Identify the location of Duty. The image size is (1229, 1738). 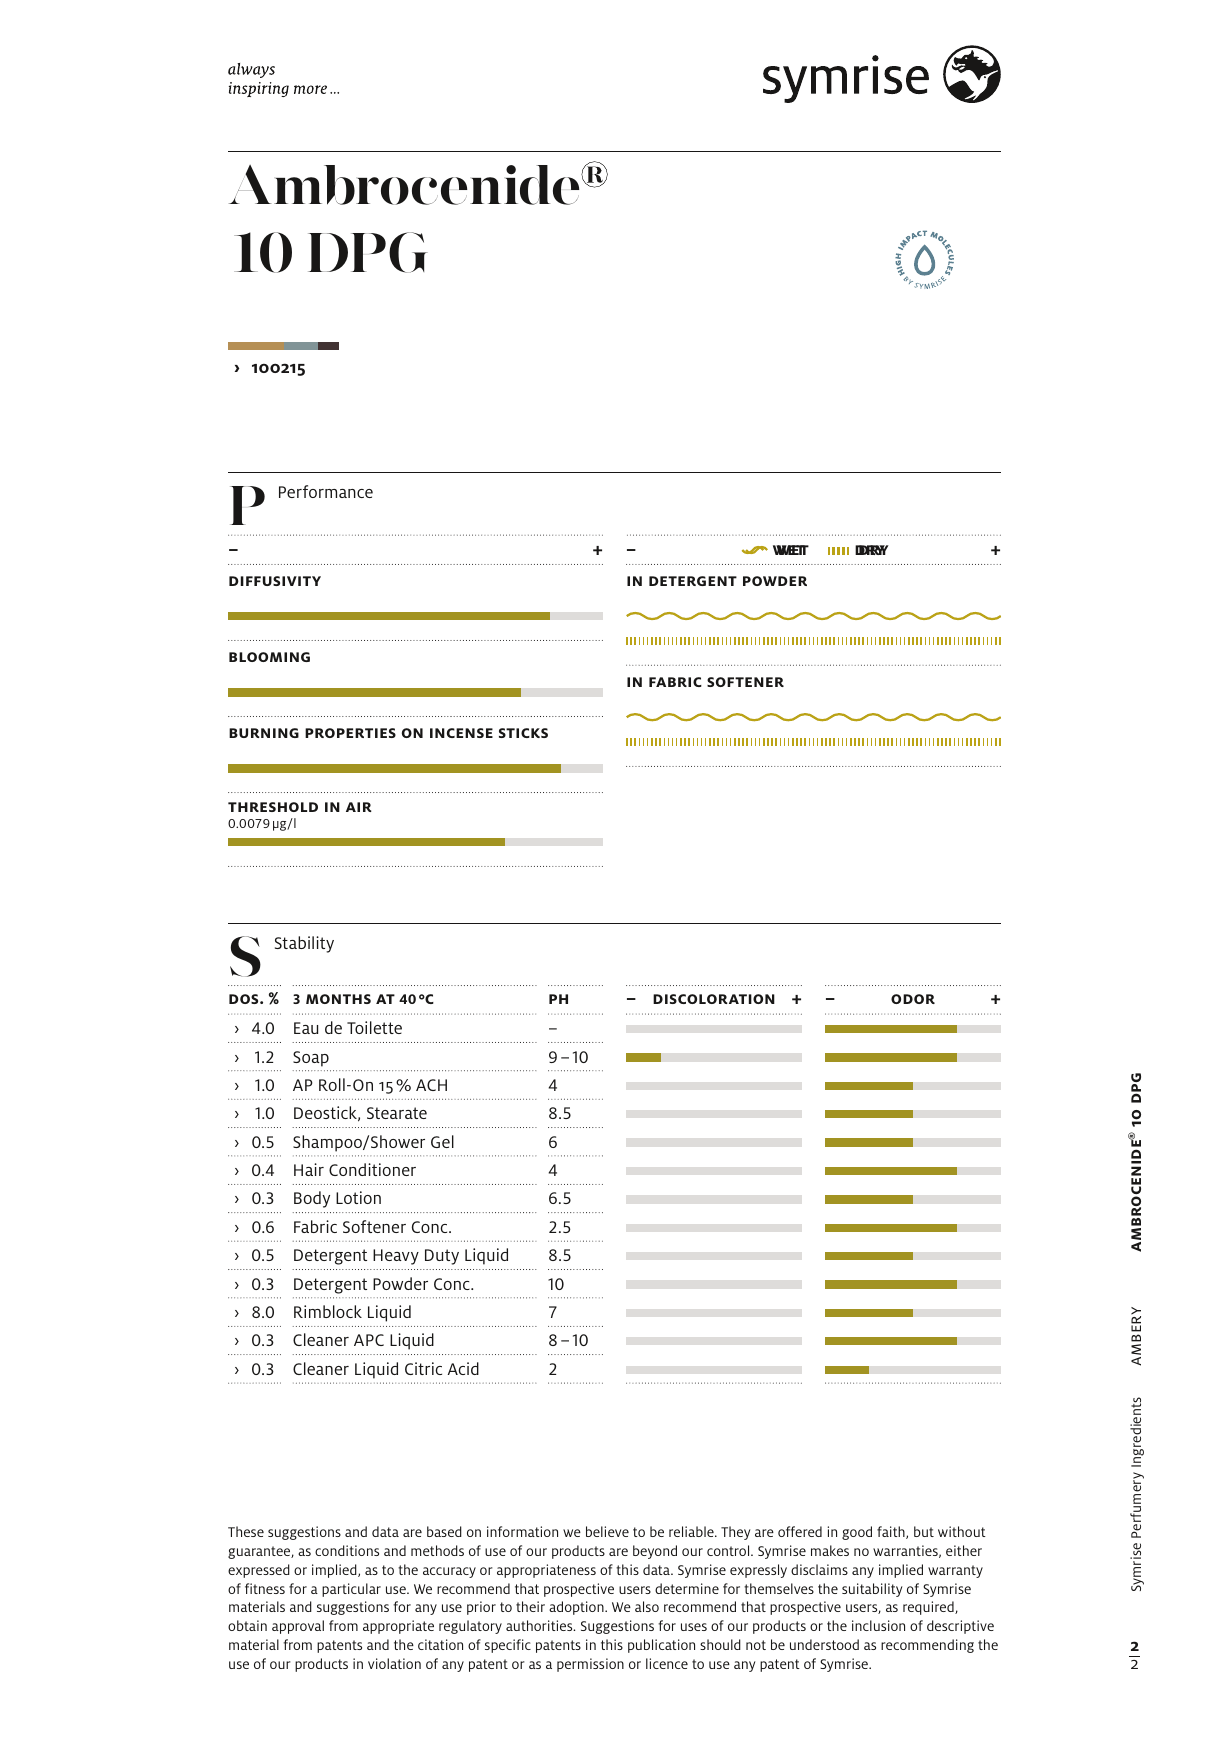
(442, 1257).
